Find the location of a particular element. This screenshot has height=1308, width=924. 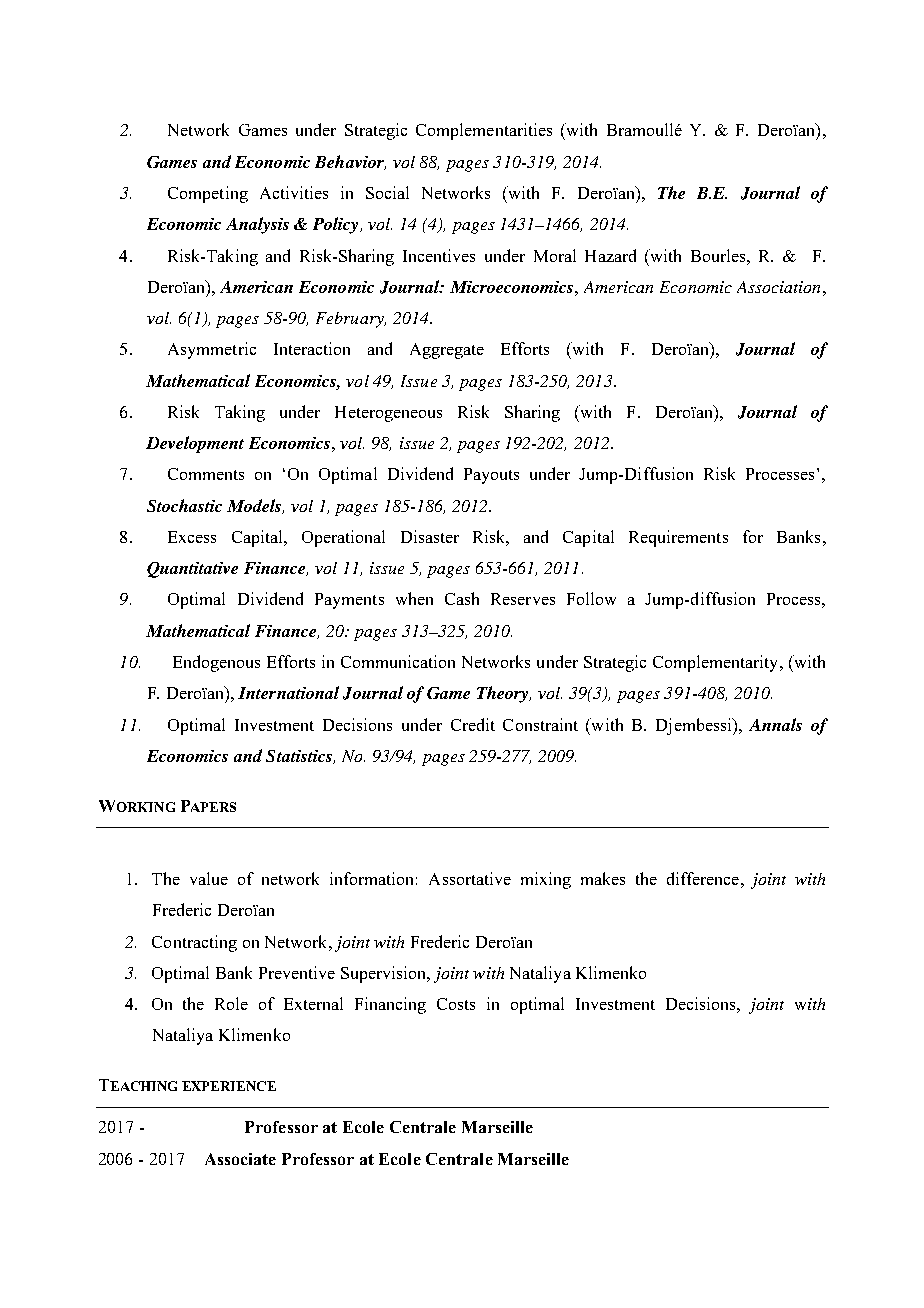

makes is located at coordinates (603, 878).
